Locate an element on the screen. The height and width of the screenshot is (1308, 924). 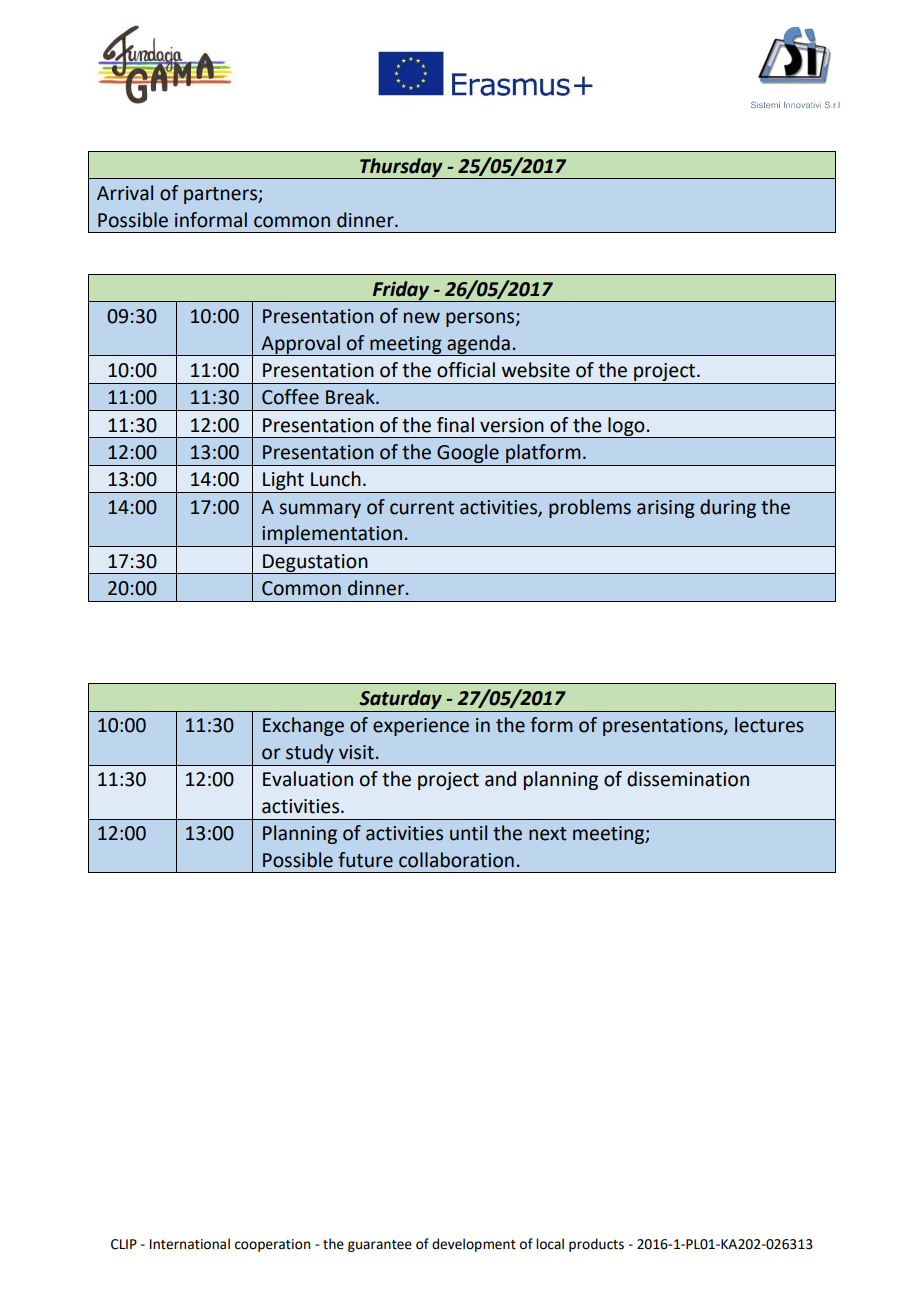
website is located at coordinates (536, 370).
